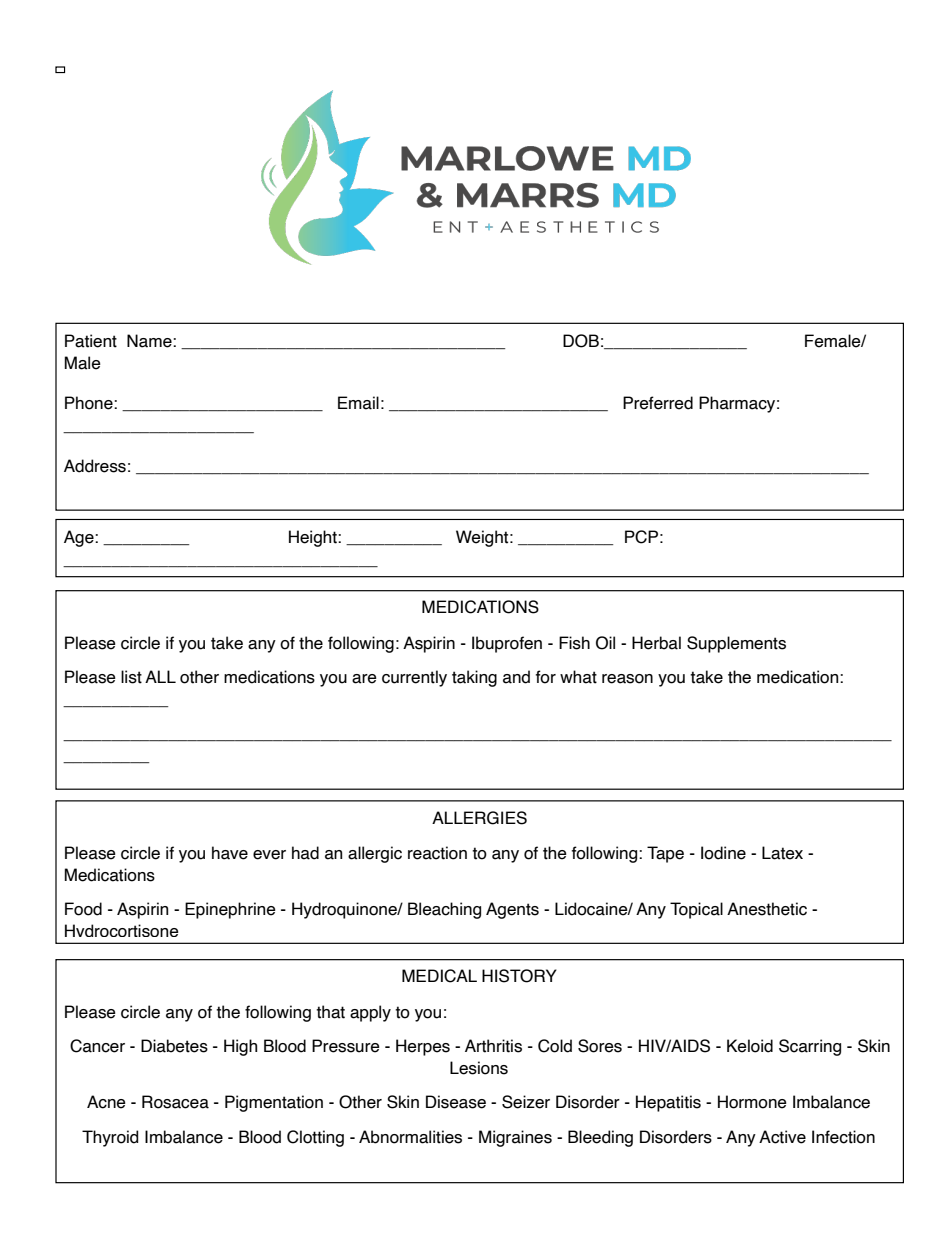  What do you see at coordinates (736, 644) in the image?
I see `Supplements` at bounding box center [736, 644].
